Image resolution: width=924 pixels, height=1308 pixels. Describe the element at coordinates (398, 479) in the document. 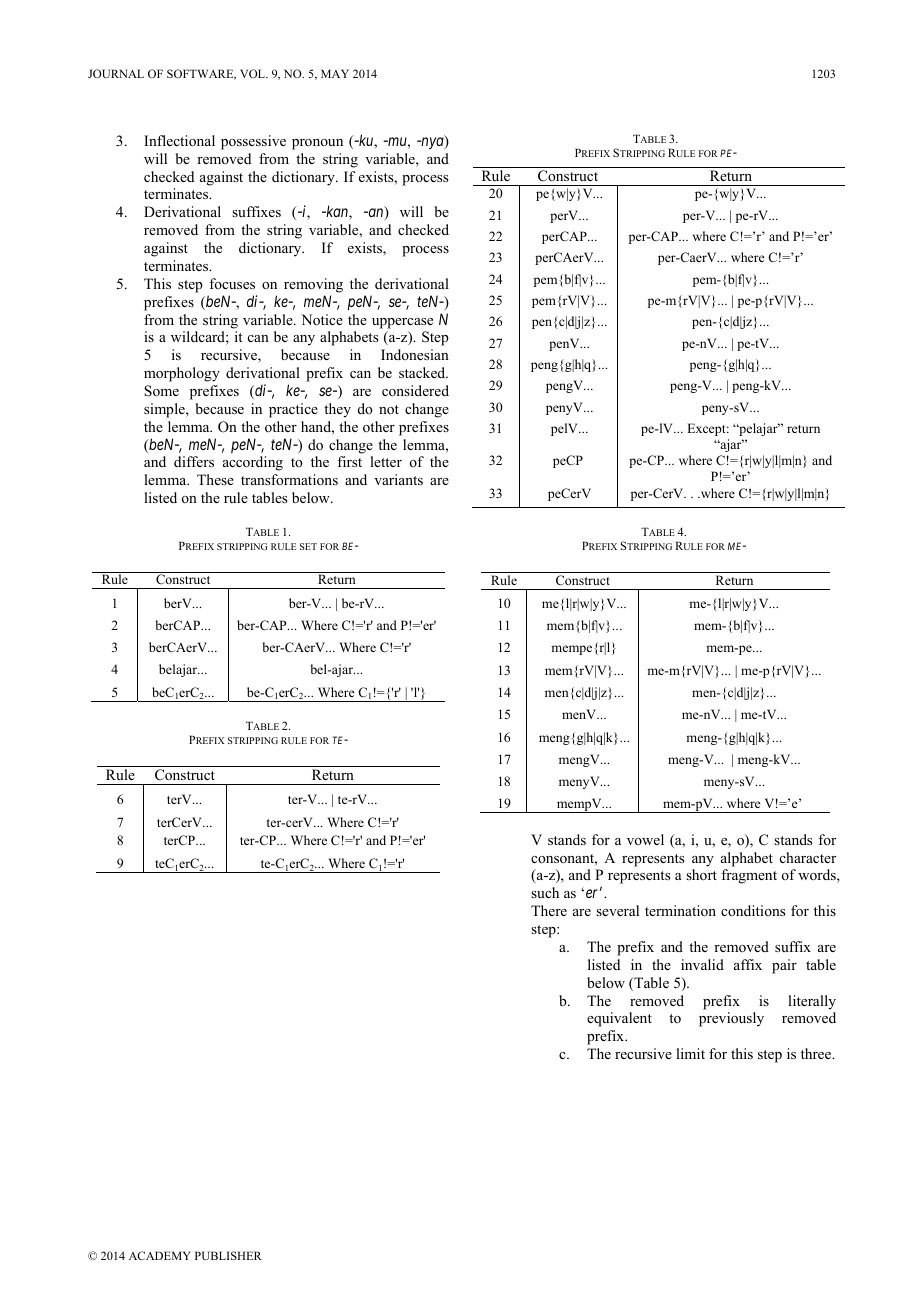

I see `variants` at that location.
